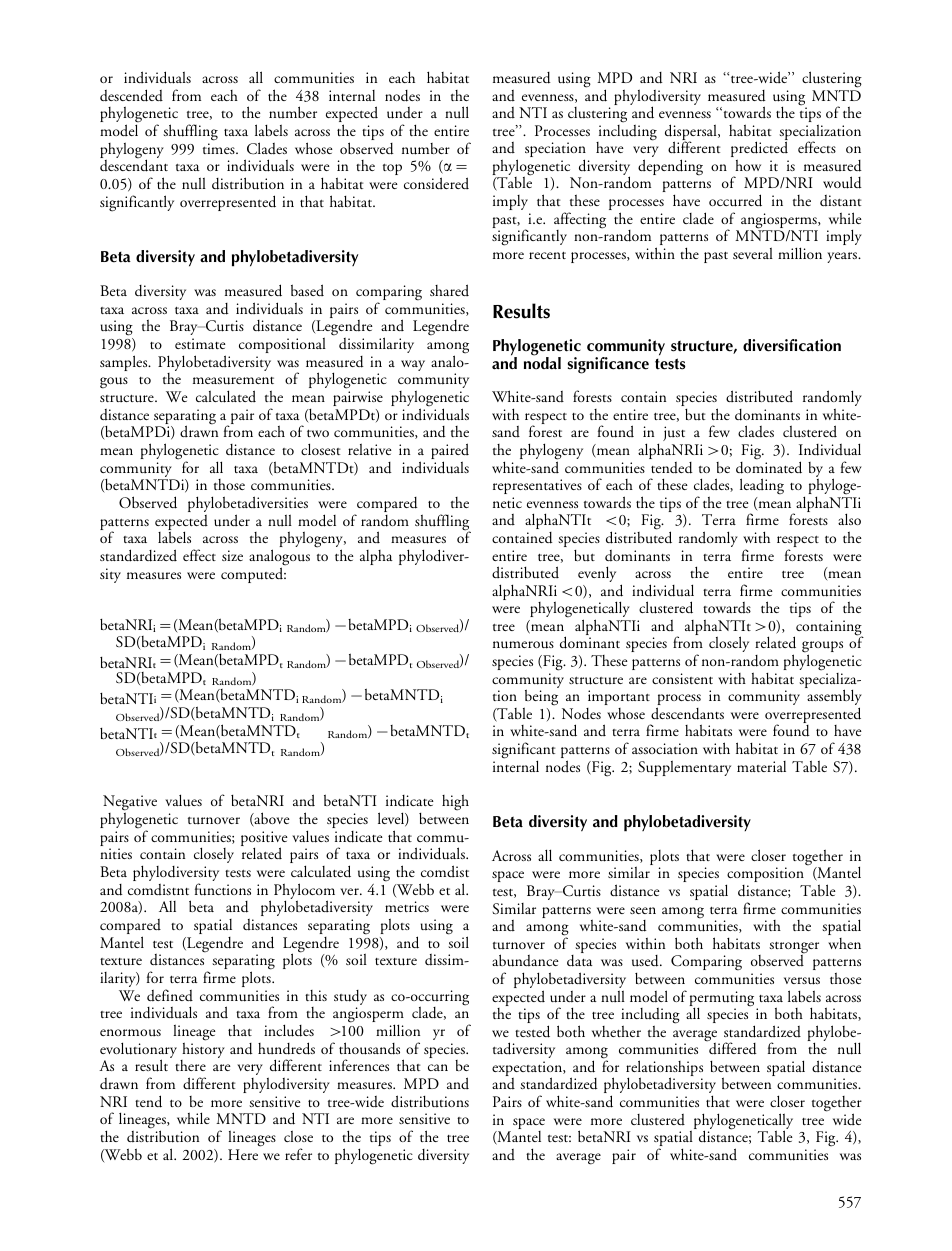 Image resolution: width=952 pixels, height=1251 pixels. Describe the element at coordinates (233, 381) in the document. I see `measurement` at that location.
